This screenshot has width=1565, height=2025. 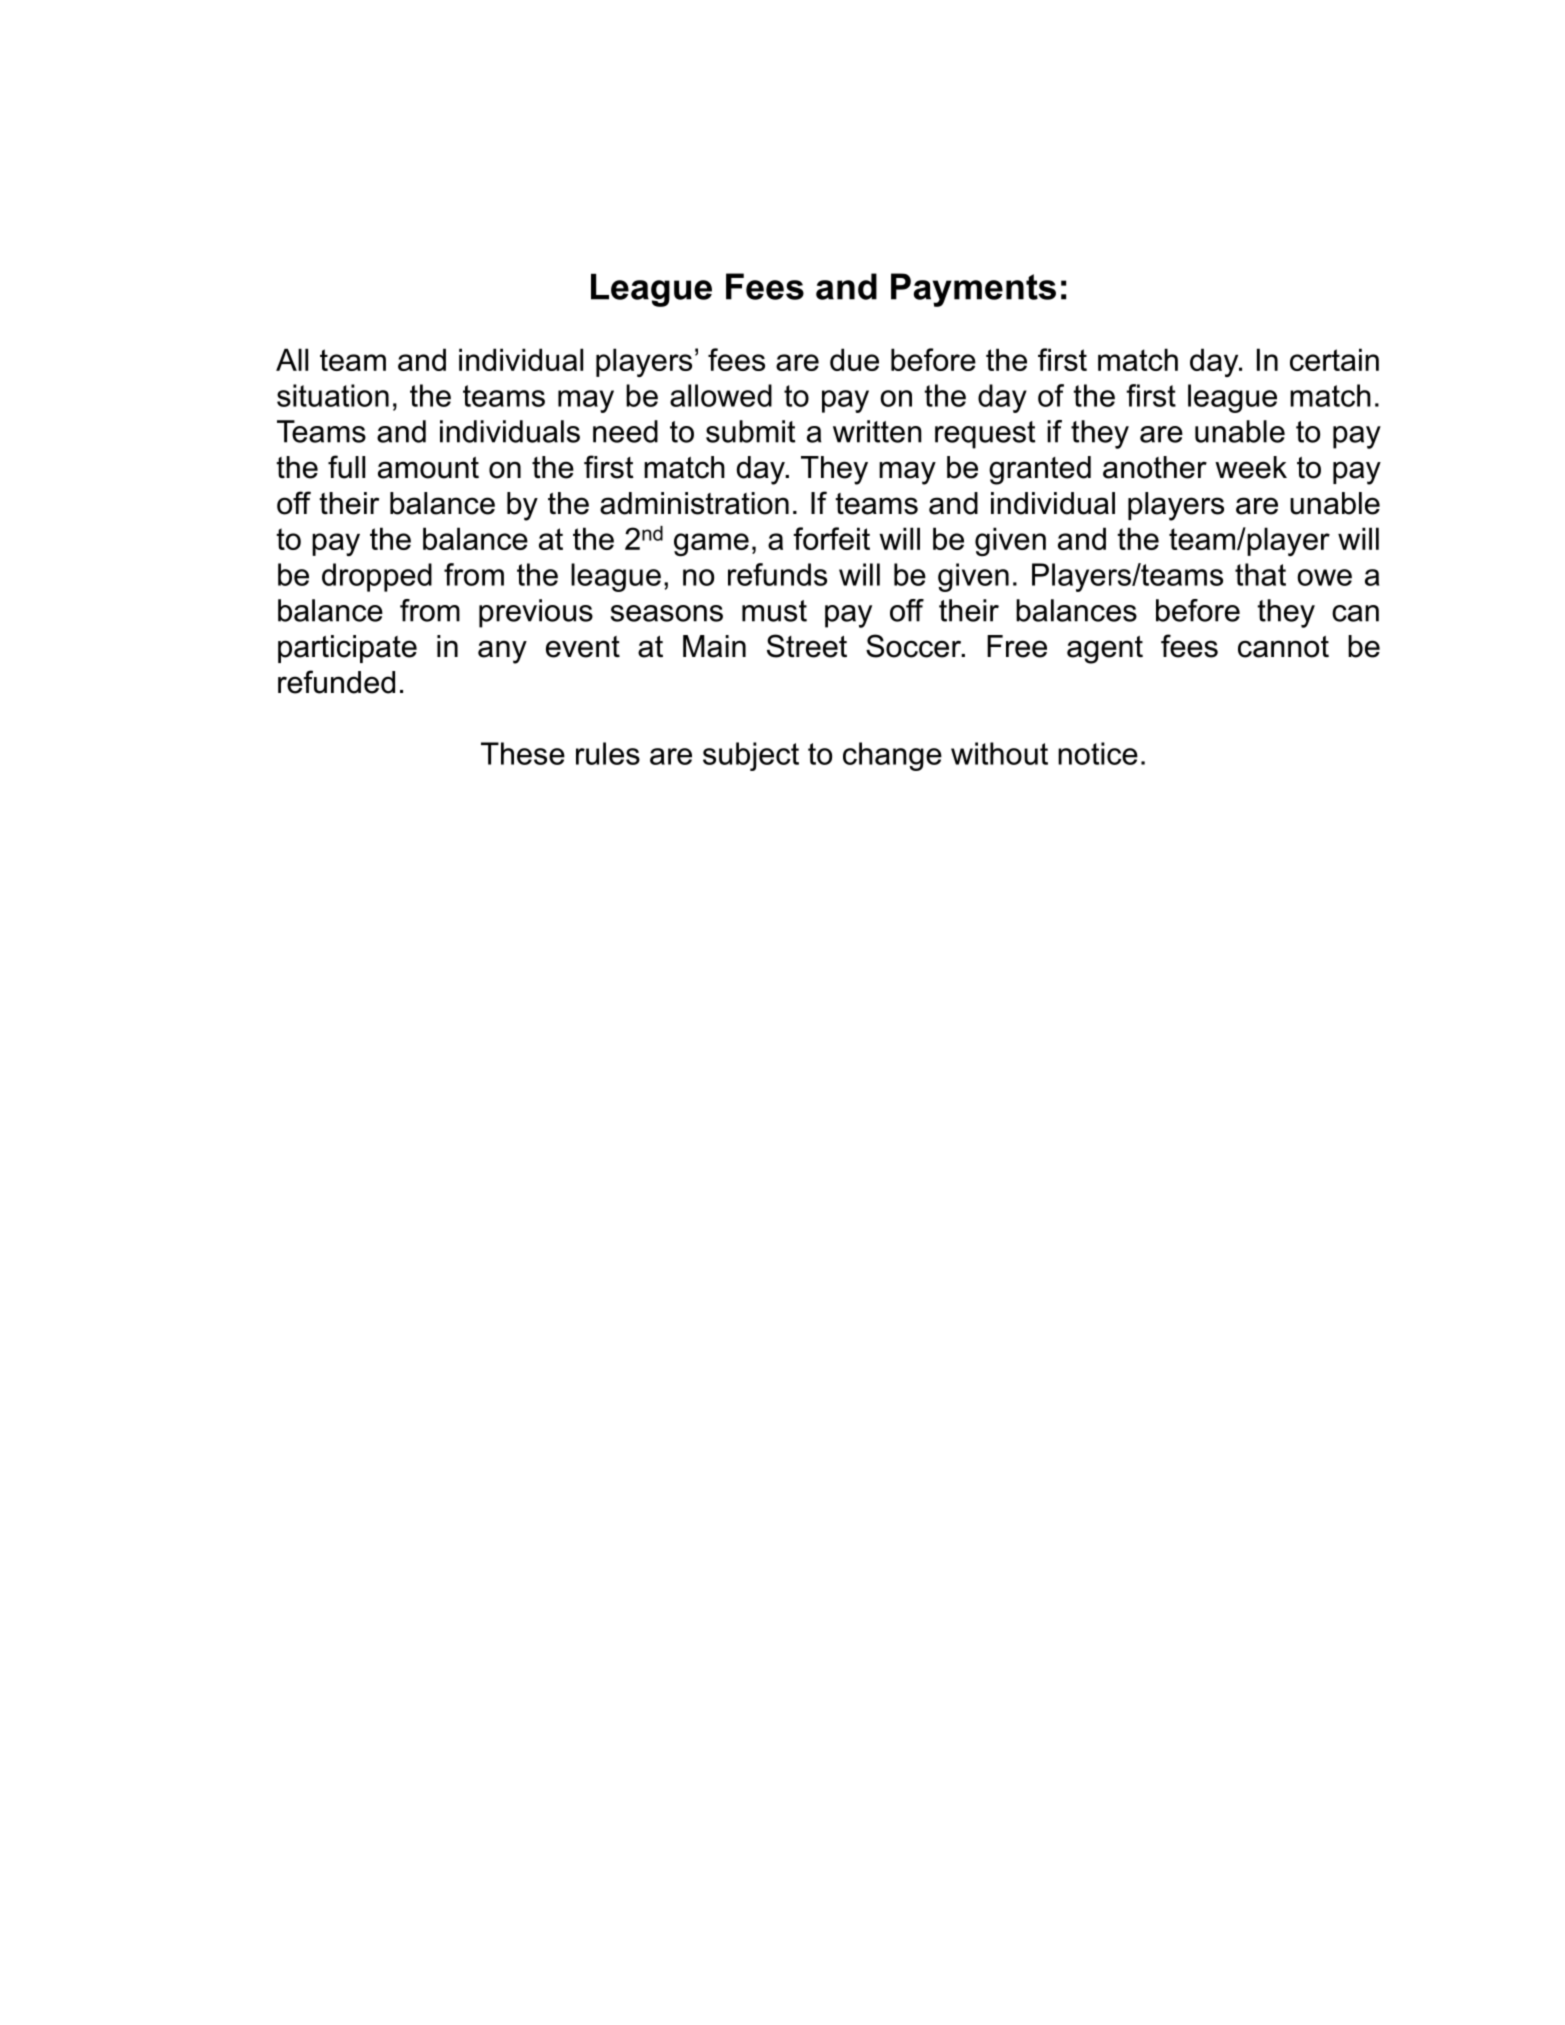 I want to click on cannot, so click(x=1283, y=647).
